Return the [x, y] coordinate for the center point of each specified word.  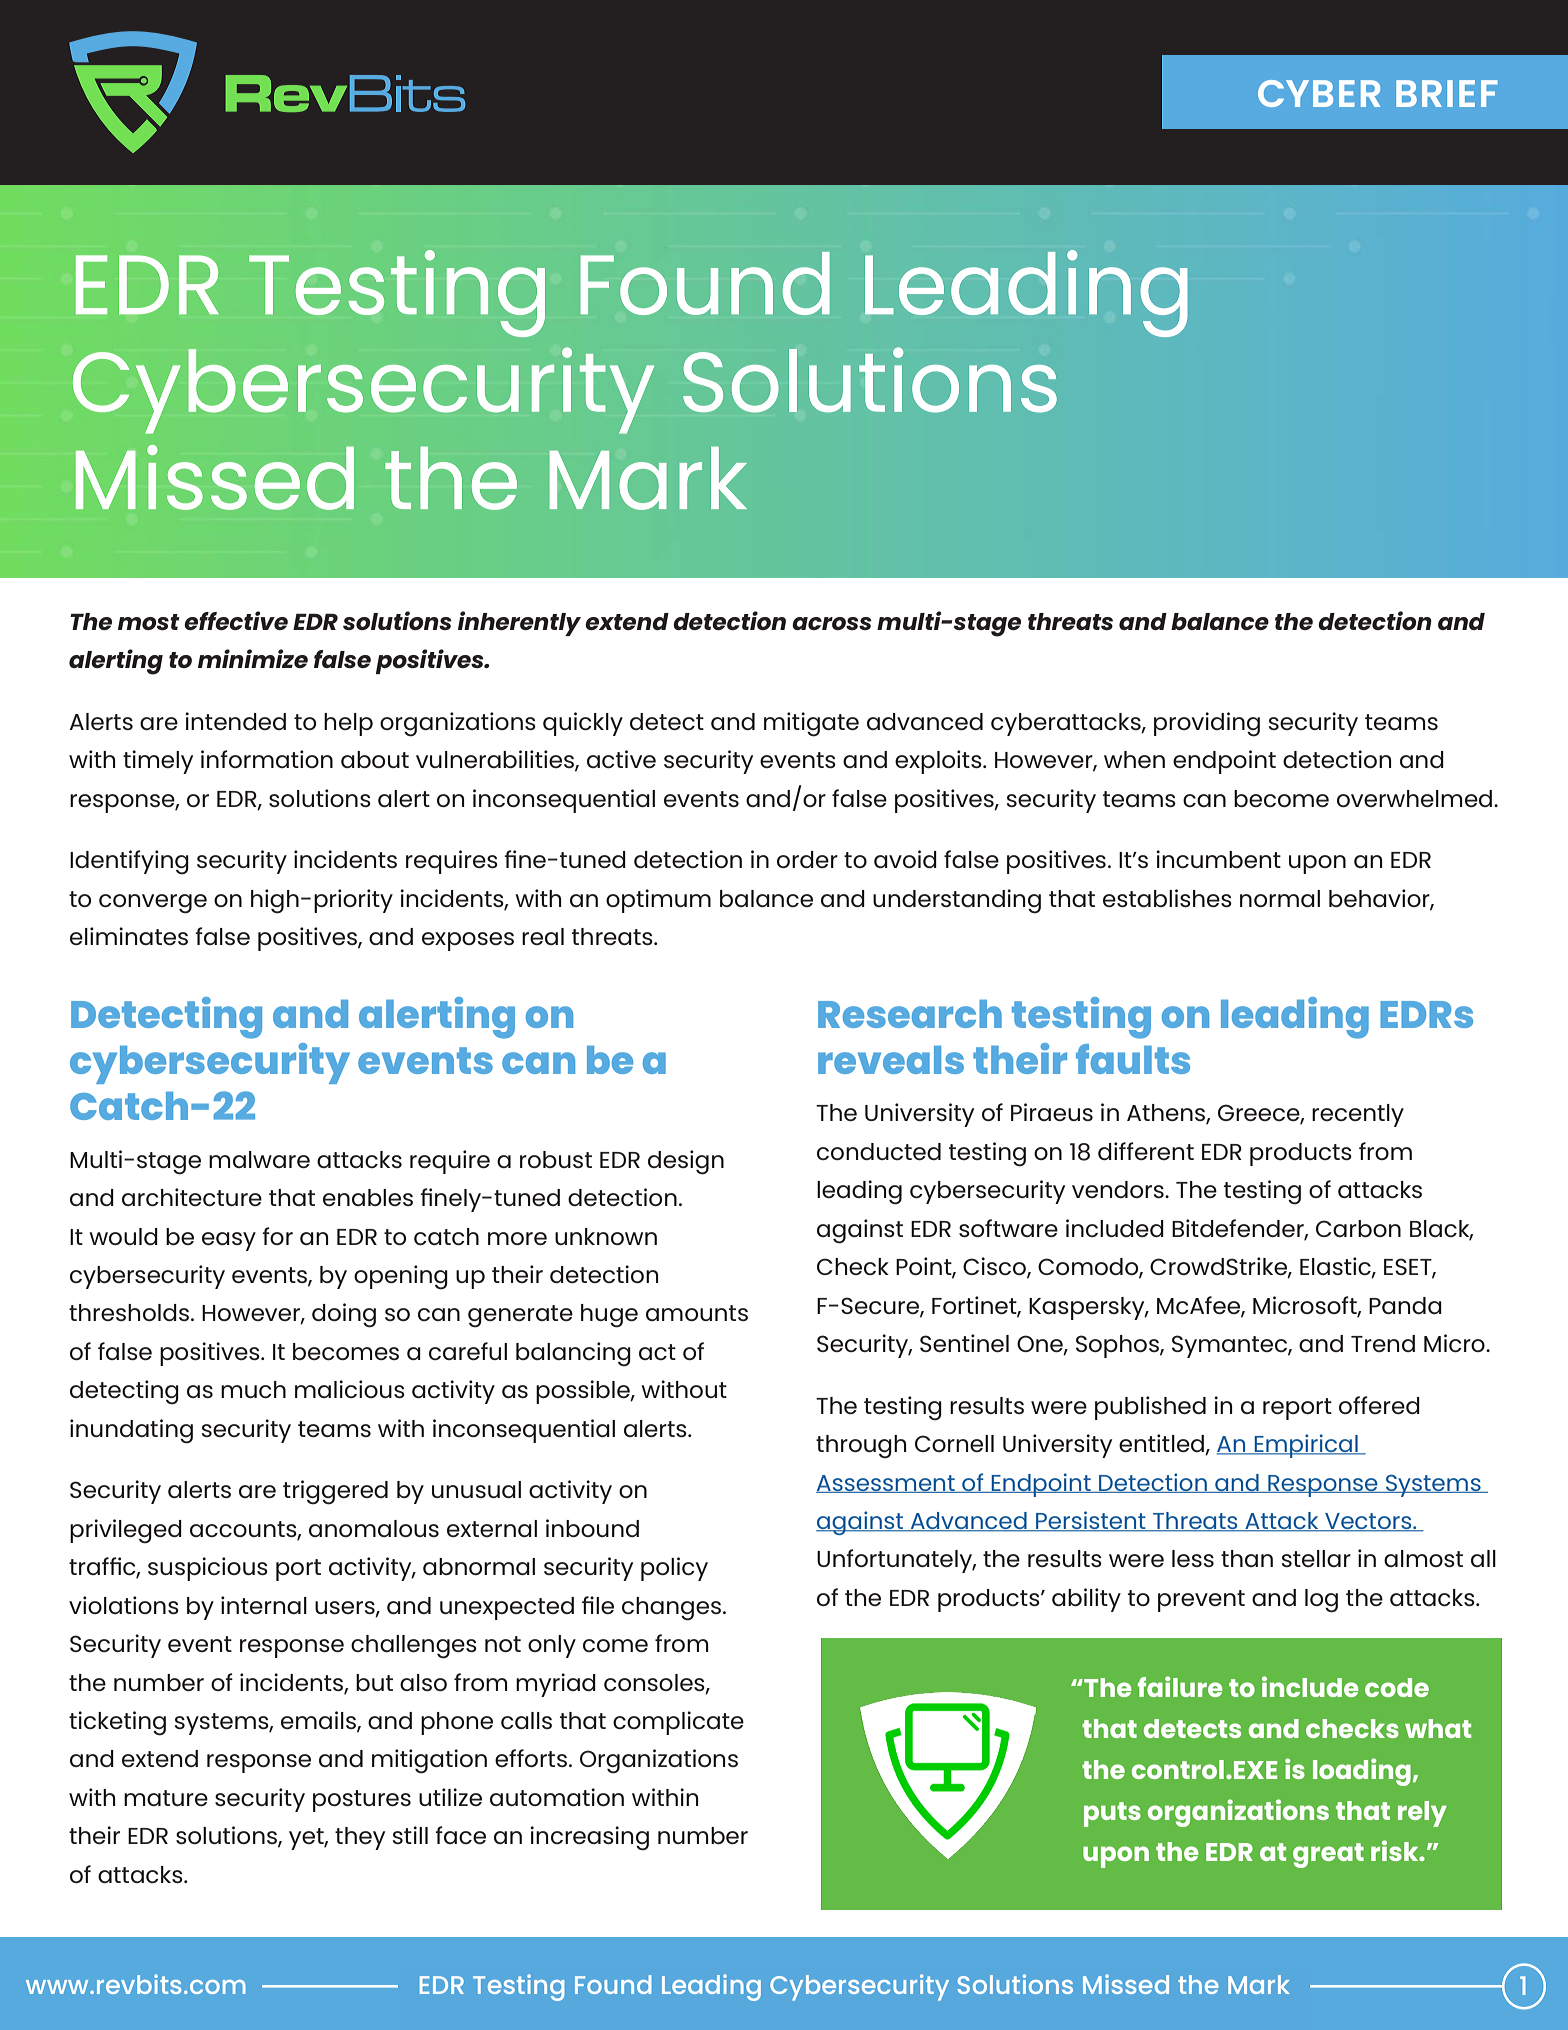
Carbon [1358, 1228]
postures [362, 1801]
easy [229, 1241]
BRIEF [1447, 93]
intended [235, 721]
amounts [697, 1313]
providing [1207, 724]
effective [236, 620]
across [832, 623]
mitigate [811, 724]
